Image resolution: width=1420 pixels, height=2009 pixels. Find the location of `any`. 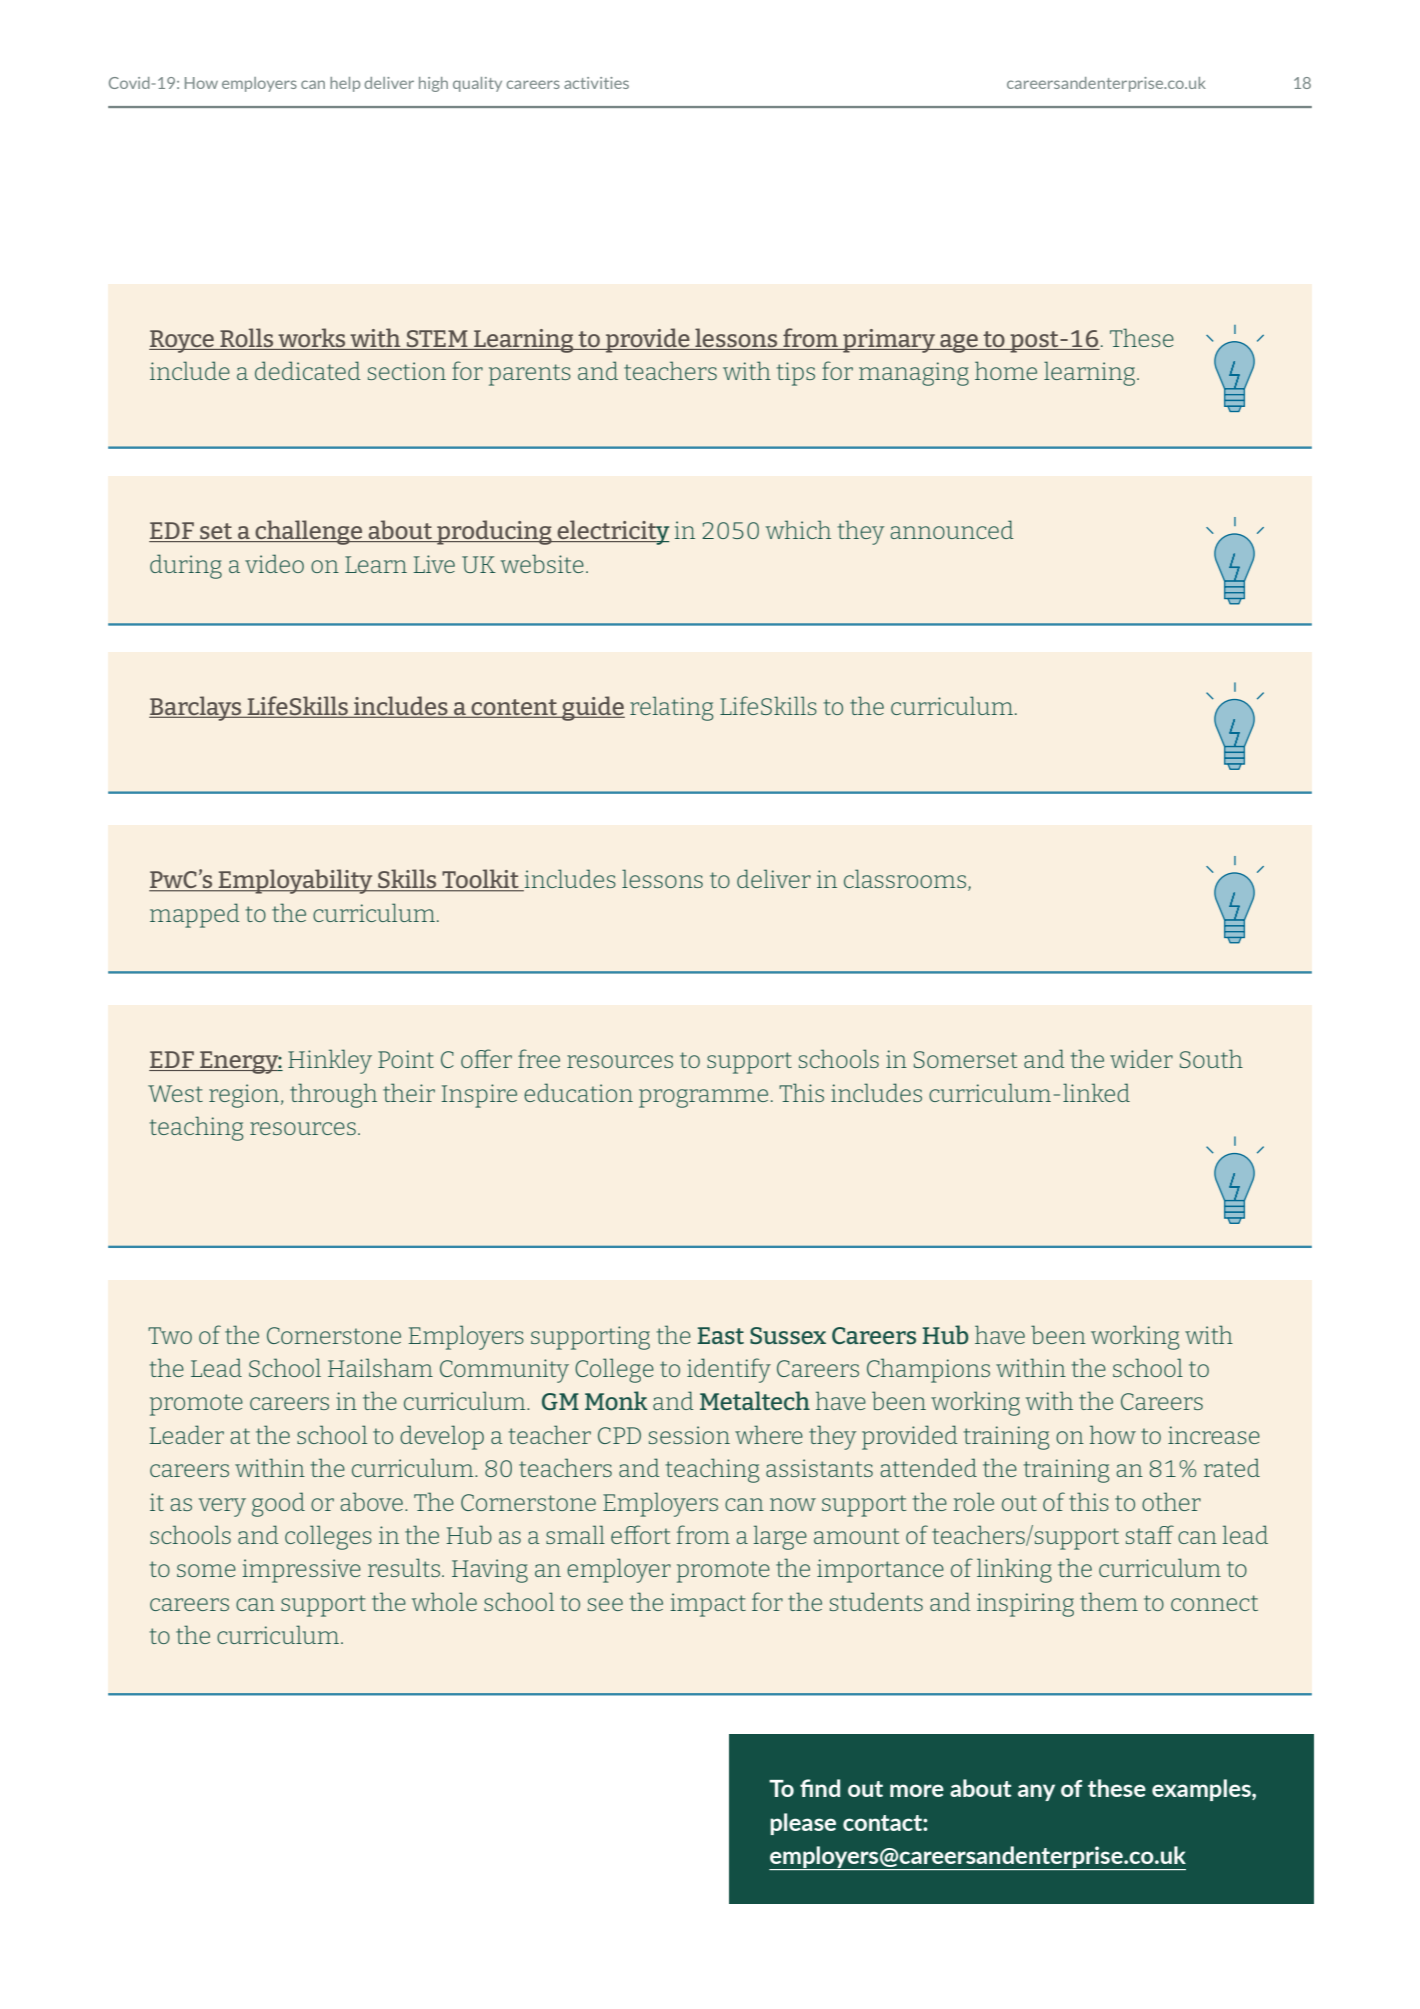

any is located at coordinates (1036, 1792).
